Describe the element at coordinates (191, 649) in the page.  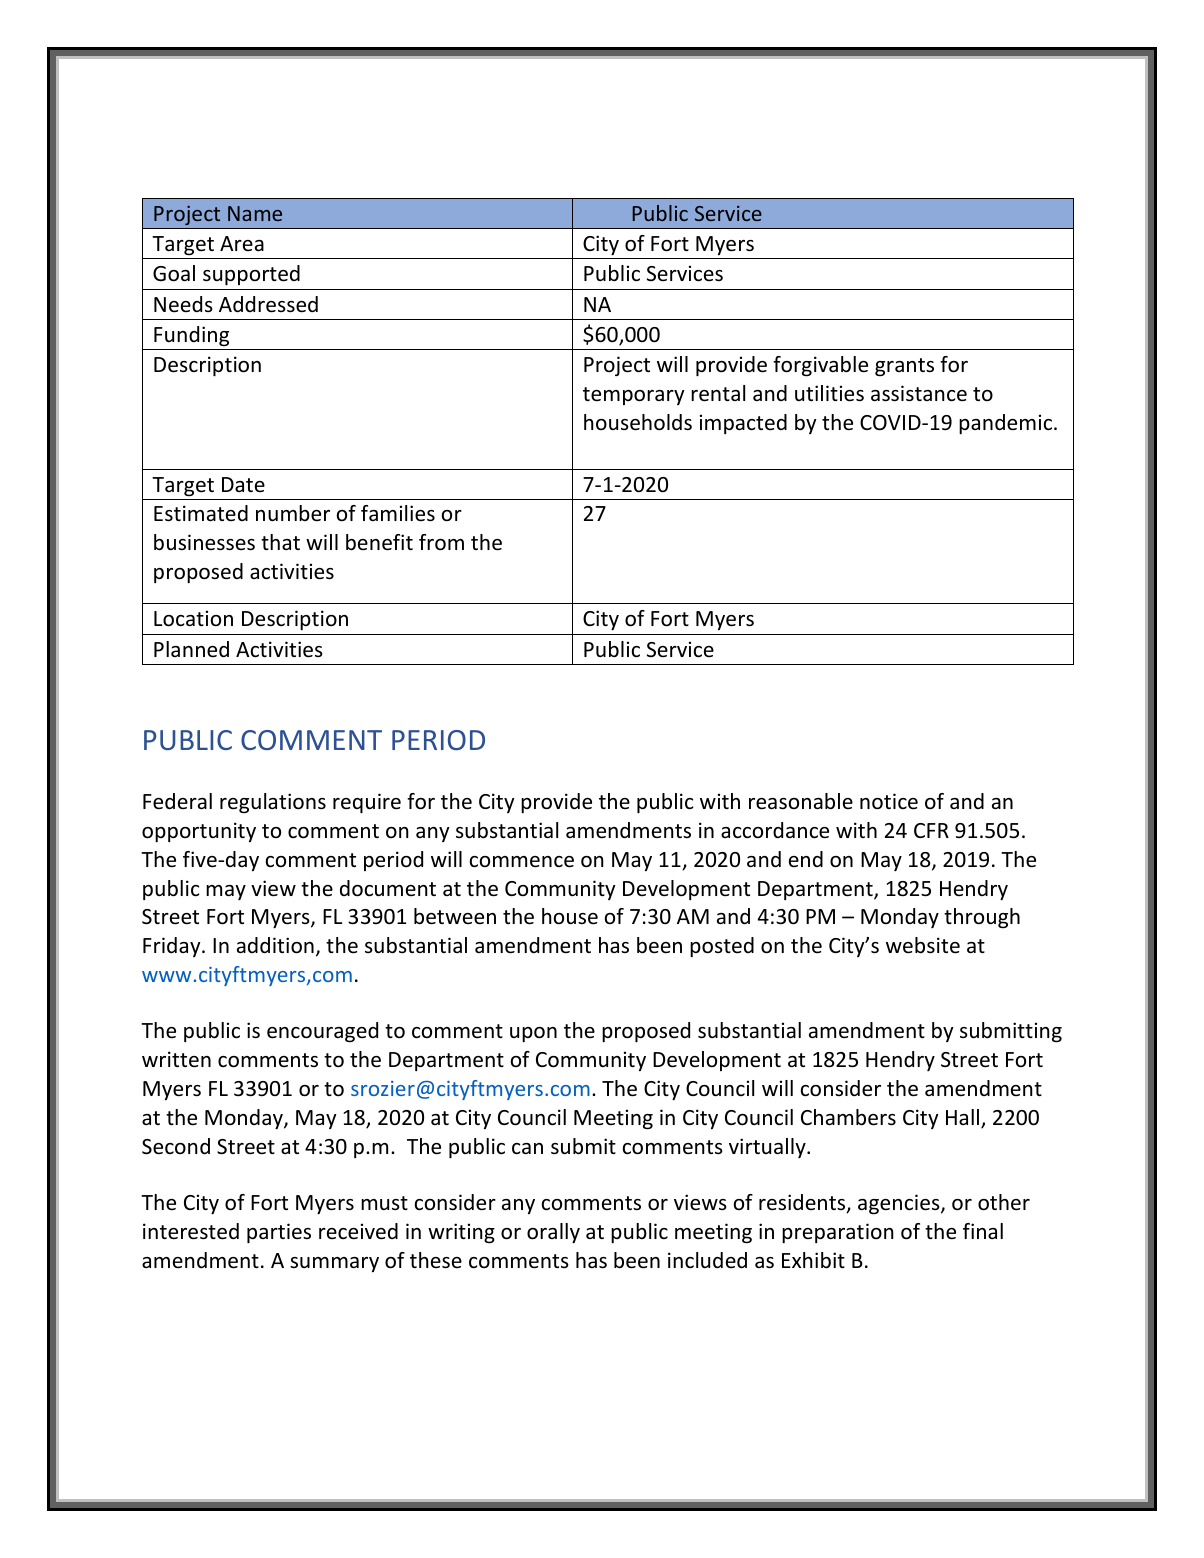
I see `Planned` at that location.
